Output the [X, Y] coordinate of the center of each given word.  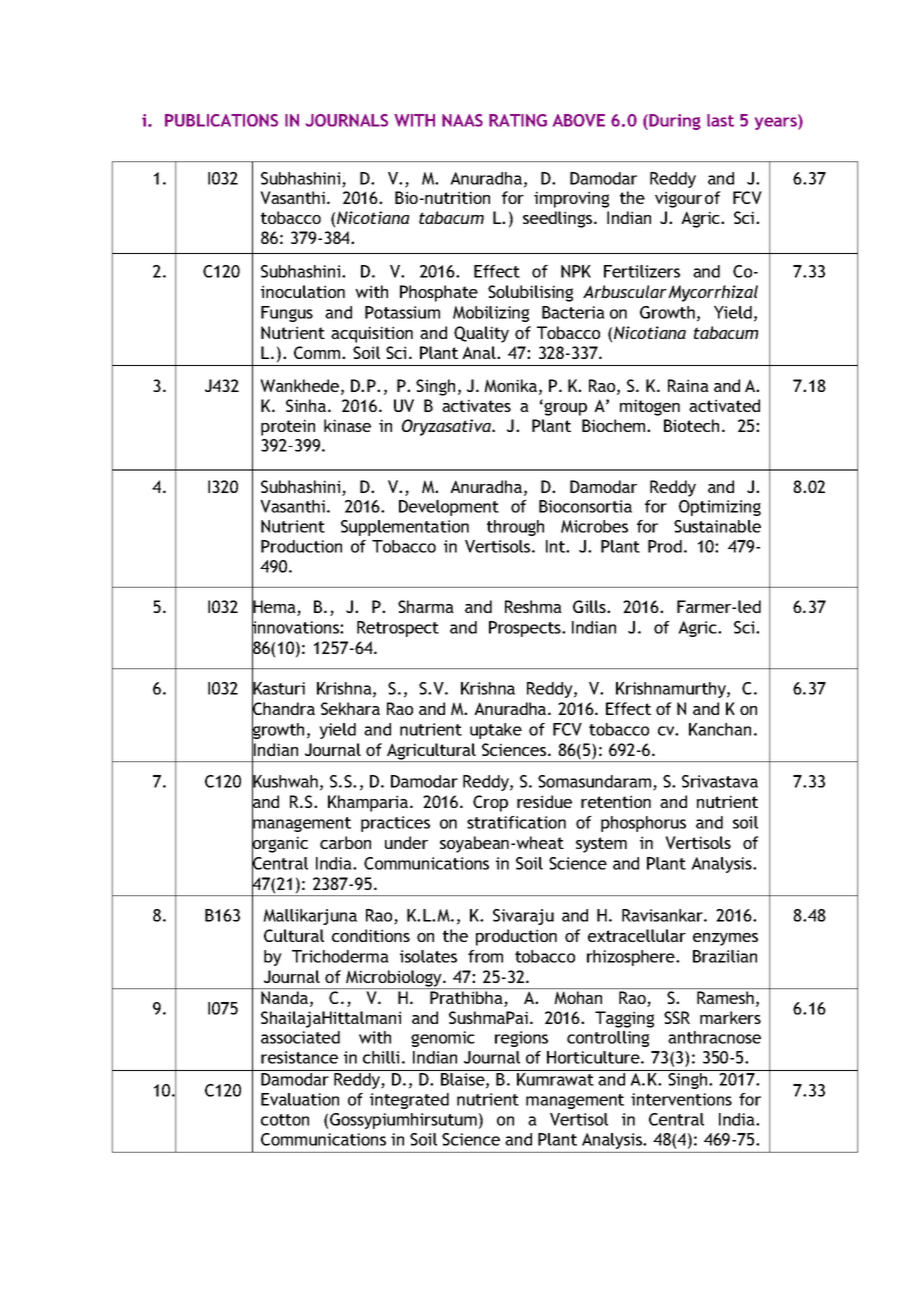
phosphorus [643, 824]
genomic [443, 1039]
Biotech [691, 425]
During [675, 122]
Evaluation [300, 1099]
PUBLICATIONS [221, 120]
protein [288, 427]
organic [280, 844]
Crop [490, 803]
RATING [518, 120]
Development [449, 508]
